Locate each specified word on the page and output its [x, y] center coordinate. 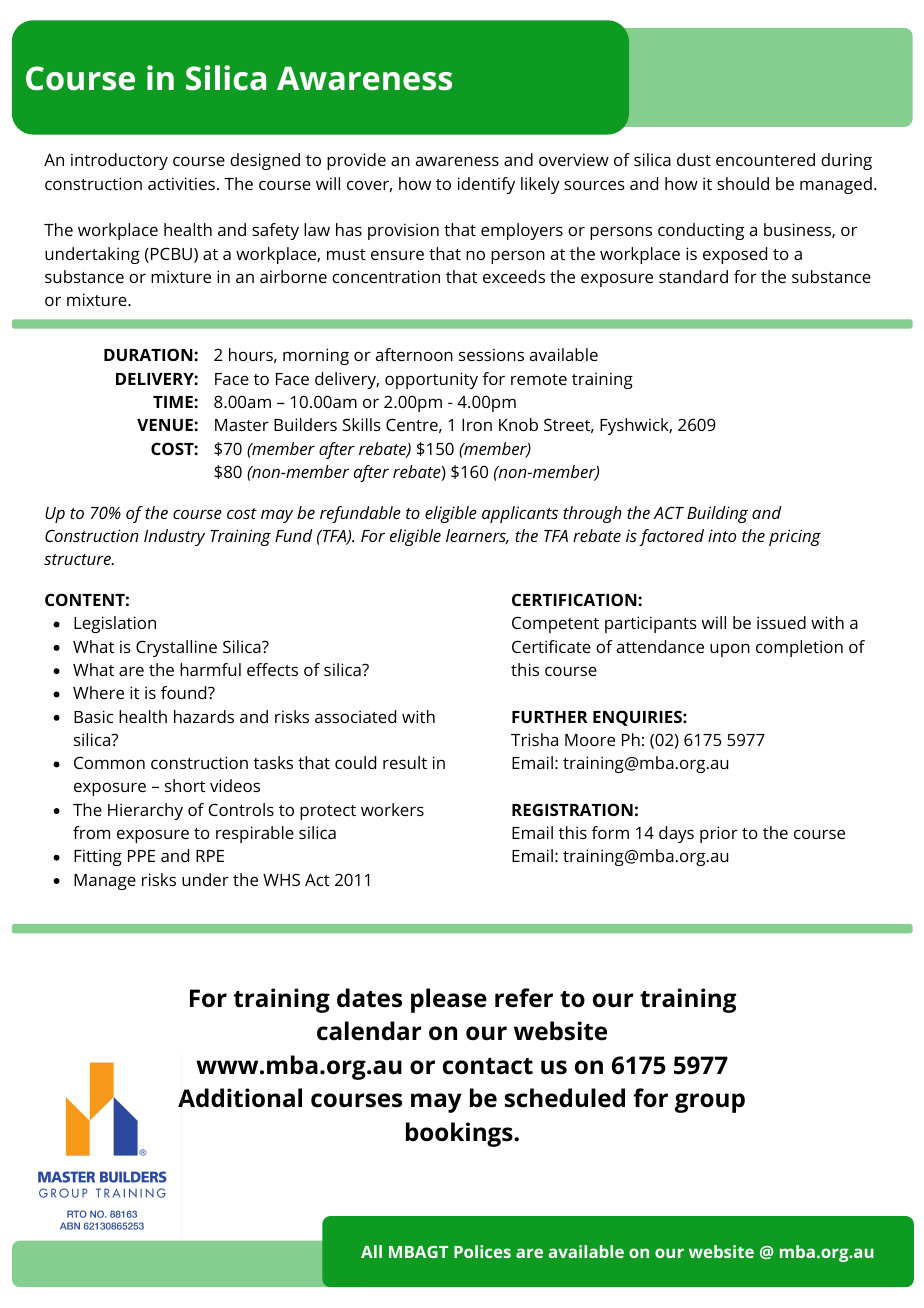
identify [486, 185]
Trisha [534, 739]
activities [183, 183]
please [449, 1000]
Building [717, 514]
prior [719, 834]
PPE [141, 856]
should [743, 183]
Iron [477, 425]
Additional [240, 1098]
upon [730, 650]
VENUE [166, 425]
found [185, 692]
